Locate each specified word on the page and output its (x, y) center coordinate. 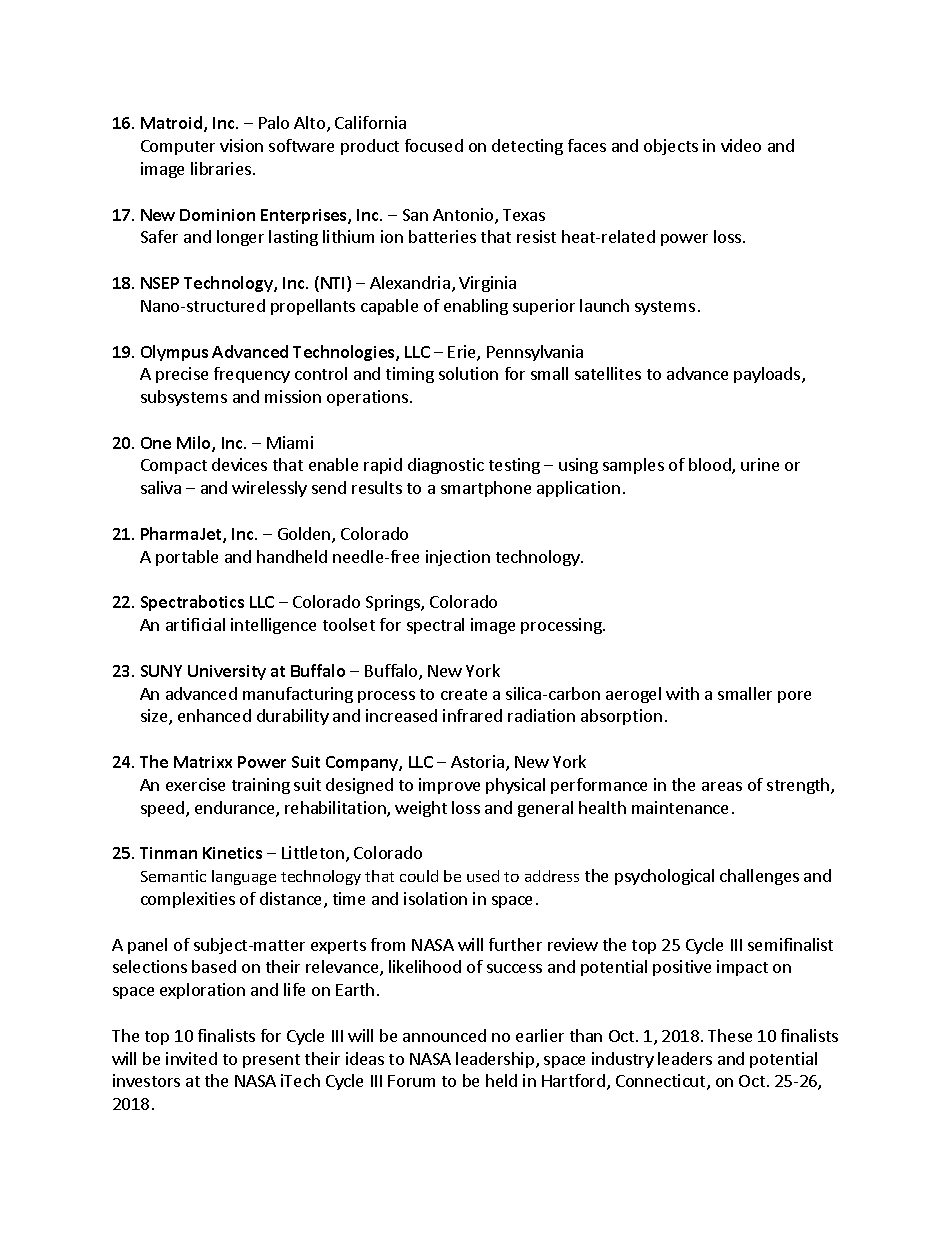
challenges (759, 877)
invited (191, 1058)
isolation (435, 898)
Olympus (174, 353)
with (682, 693)
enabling (476, 307)
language (244, 877)
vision (241, 145)
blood (711, 466)
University (227, 672)
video (741, 145)
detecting (527, 147)
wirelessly (269, 489)
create (464, 694)
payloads (768, 375)
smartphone (486, 489)
